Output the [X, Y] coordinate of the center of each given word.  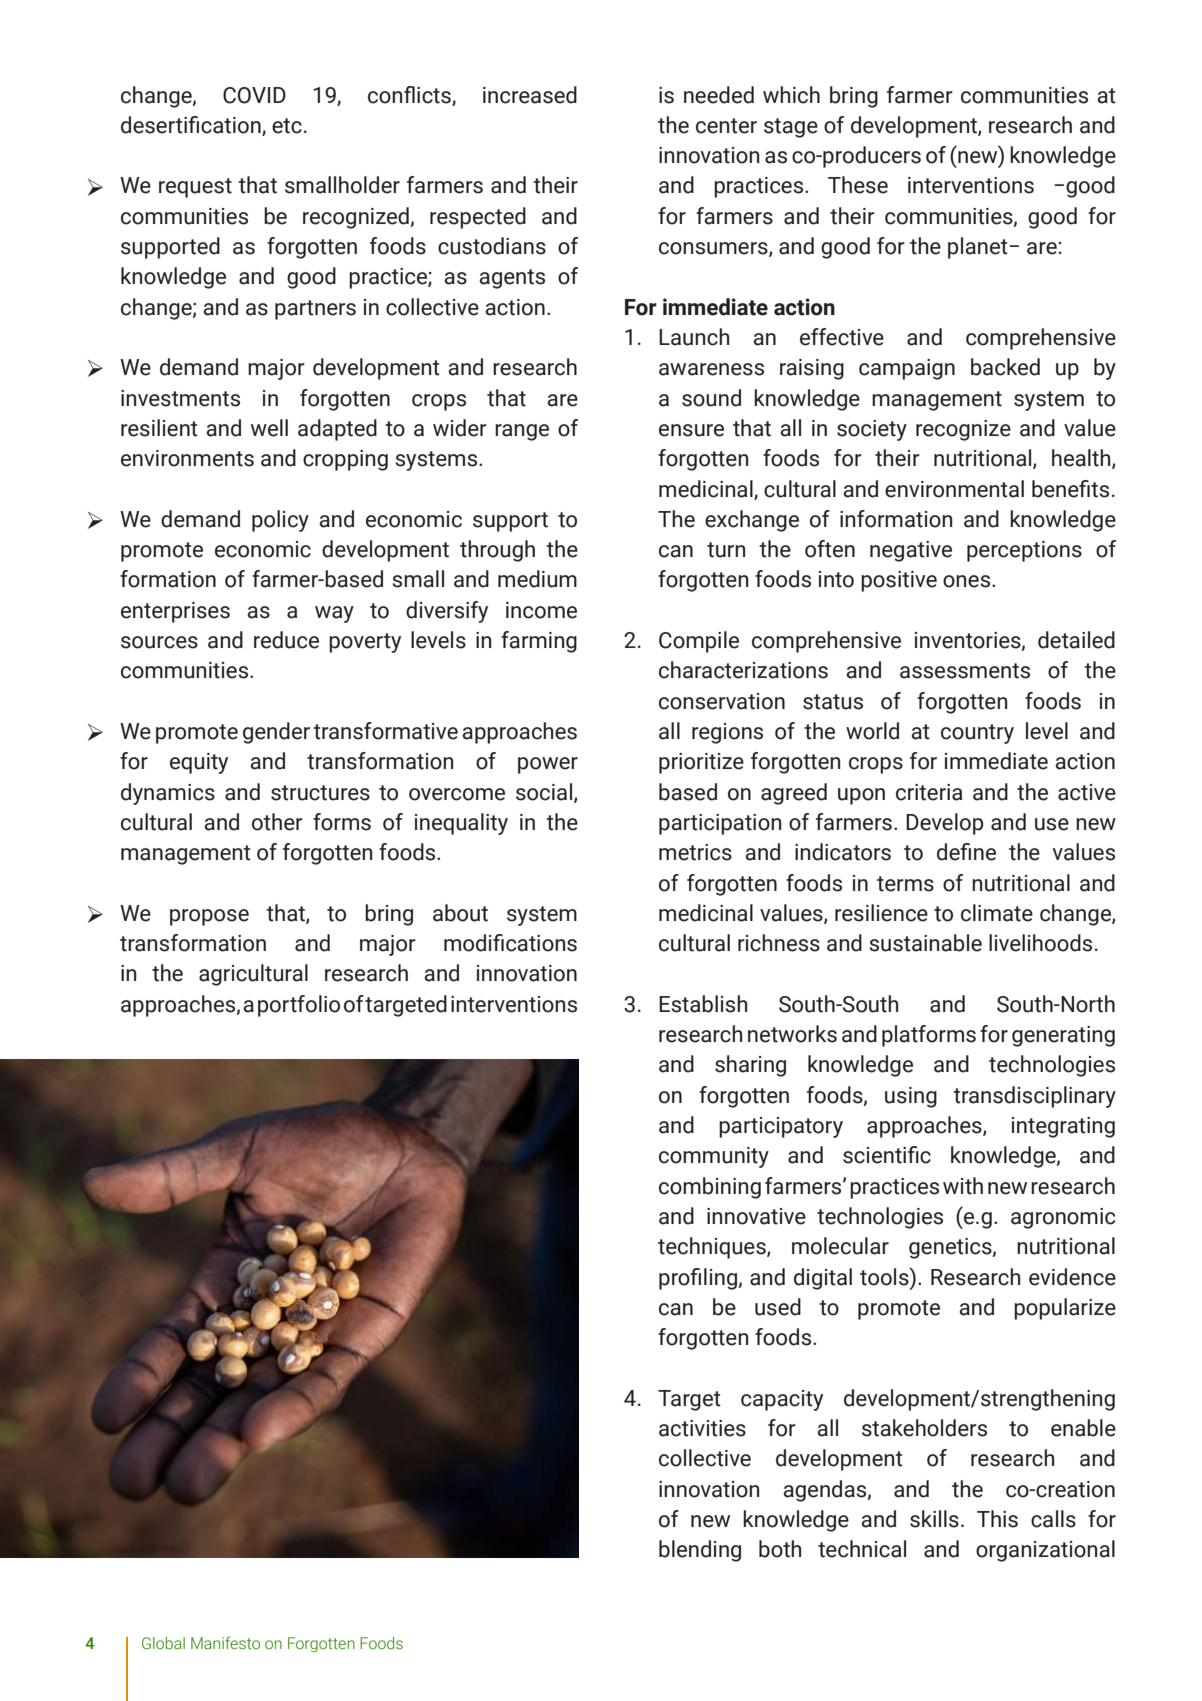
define [966, 852]
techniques [713, 1248]
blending [700, 1551]
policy [280, 521]
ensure [691, 430]
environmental [954, 489]
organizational [1045, 1551]
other [277, 822]
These [858, 185]
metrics [695, 852]
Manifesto [225, 1643]
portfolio [299, 1006]
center [726, 126]
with [963, 1186]
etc [287, 126]
